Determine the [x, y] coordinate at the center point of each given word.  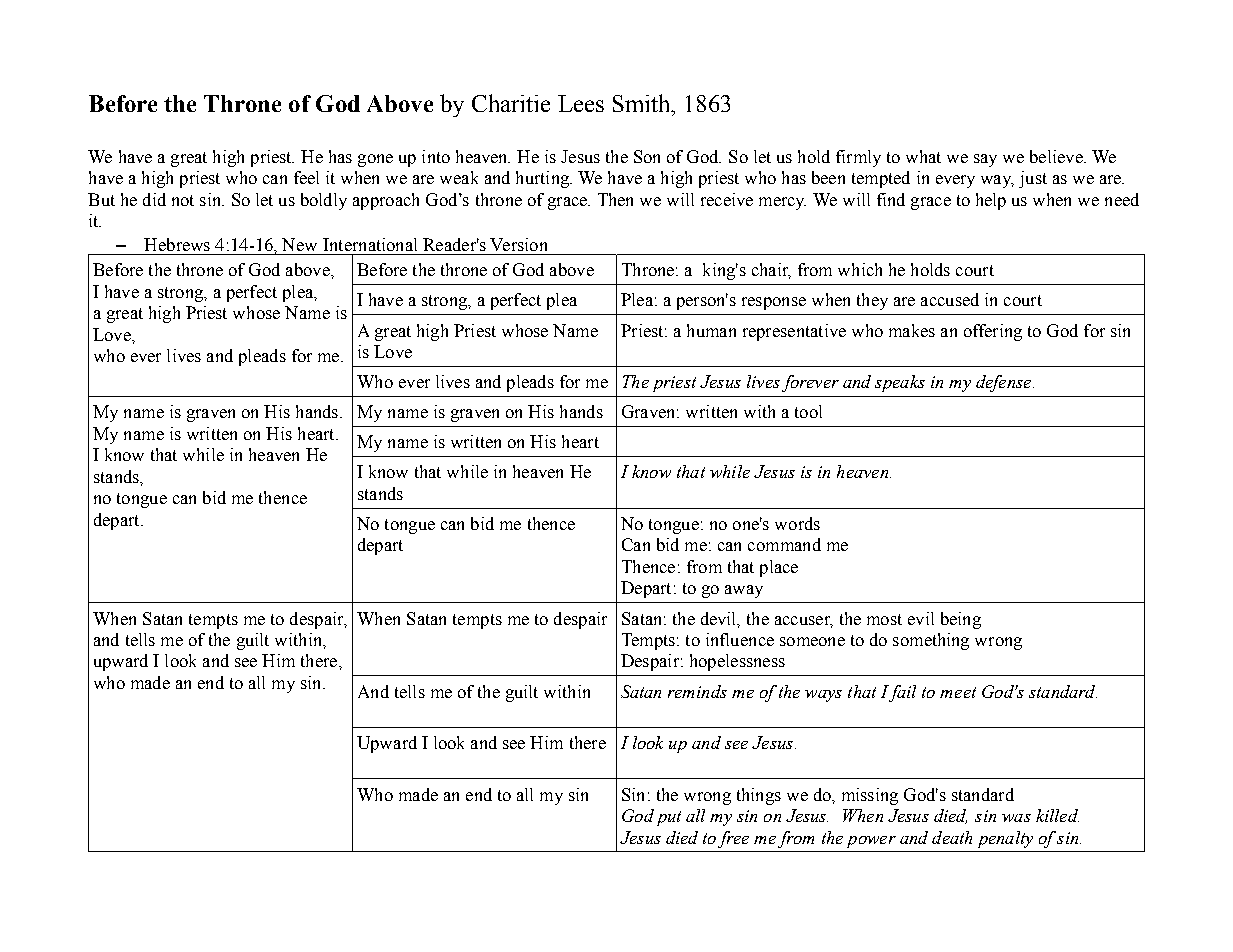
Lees [581, 103]
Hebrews [177, 244]
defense [1005, 383]
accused [950, 299]
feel [306, 177]
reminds [697, 691]
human [711, 330]
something [931, 641]
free [733, 839]
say [985, 160]
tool [808, 411]
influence [740, 639]
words [797, 523]
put [669, 818]
